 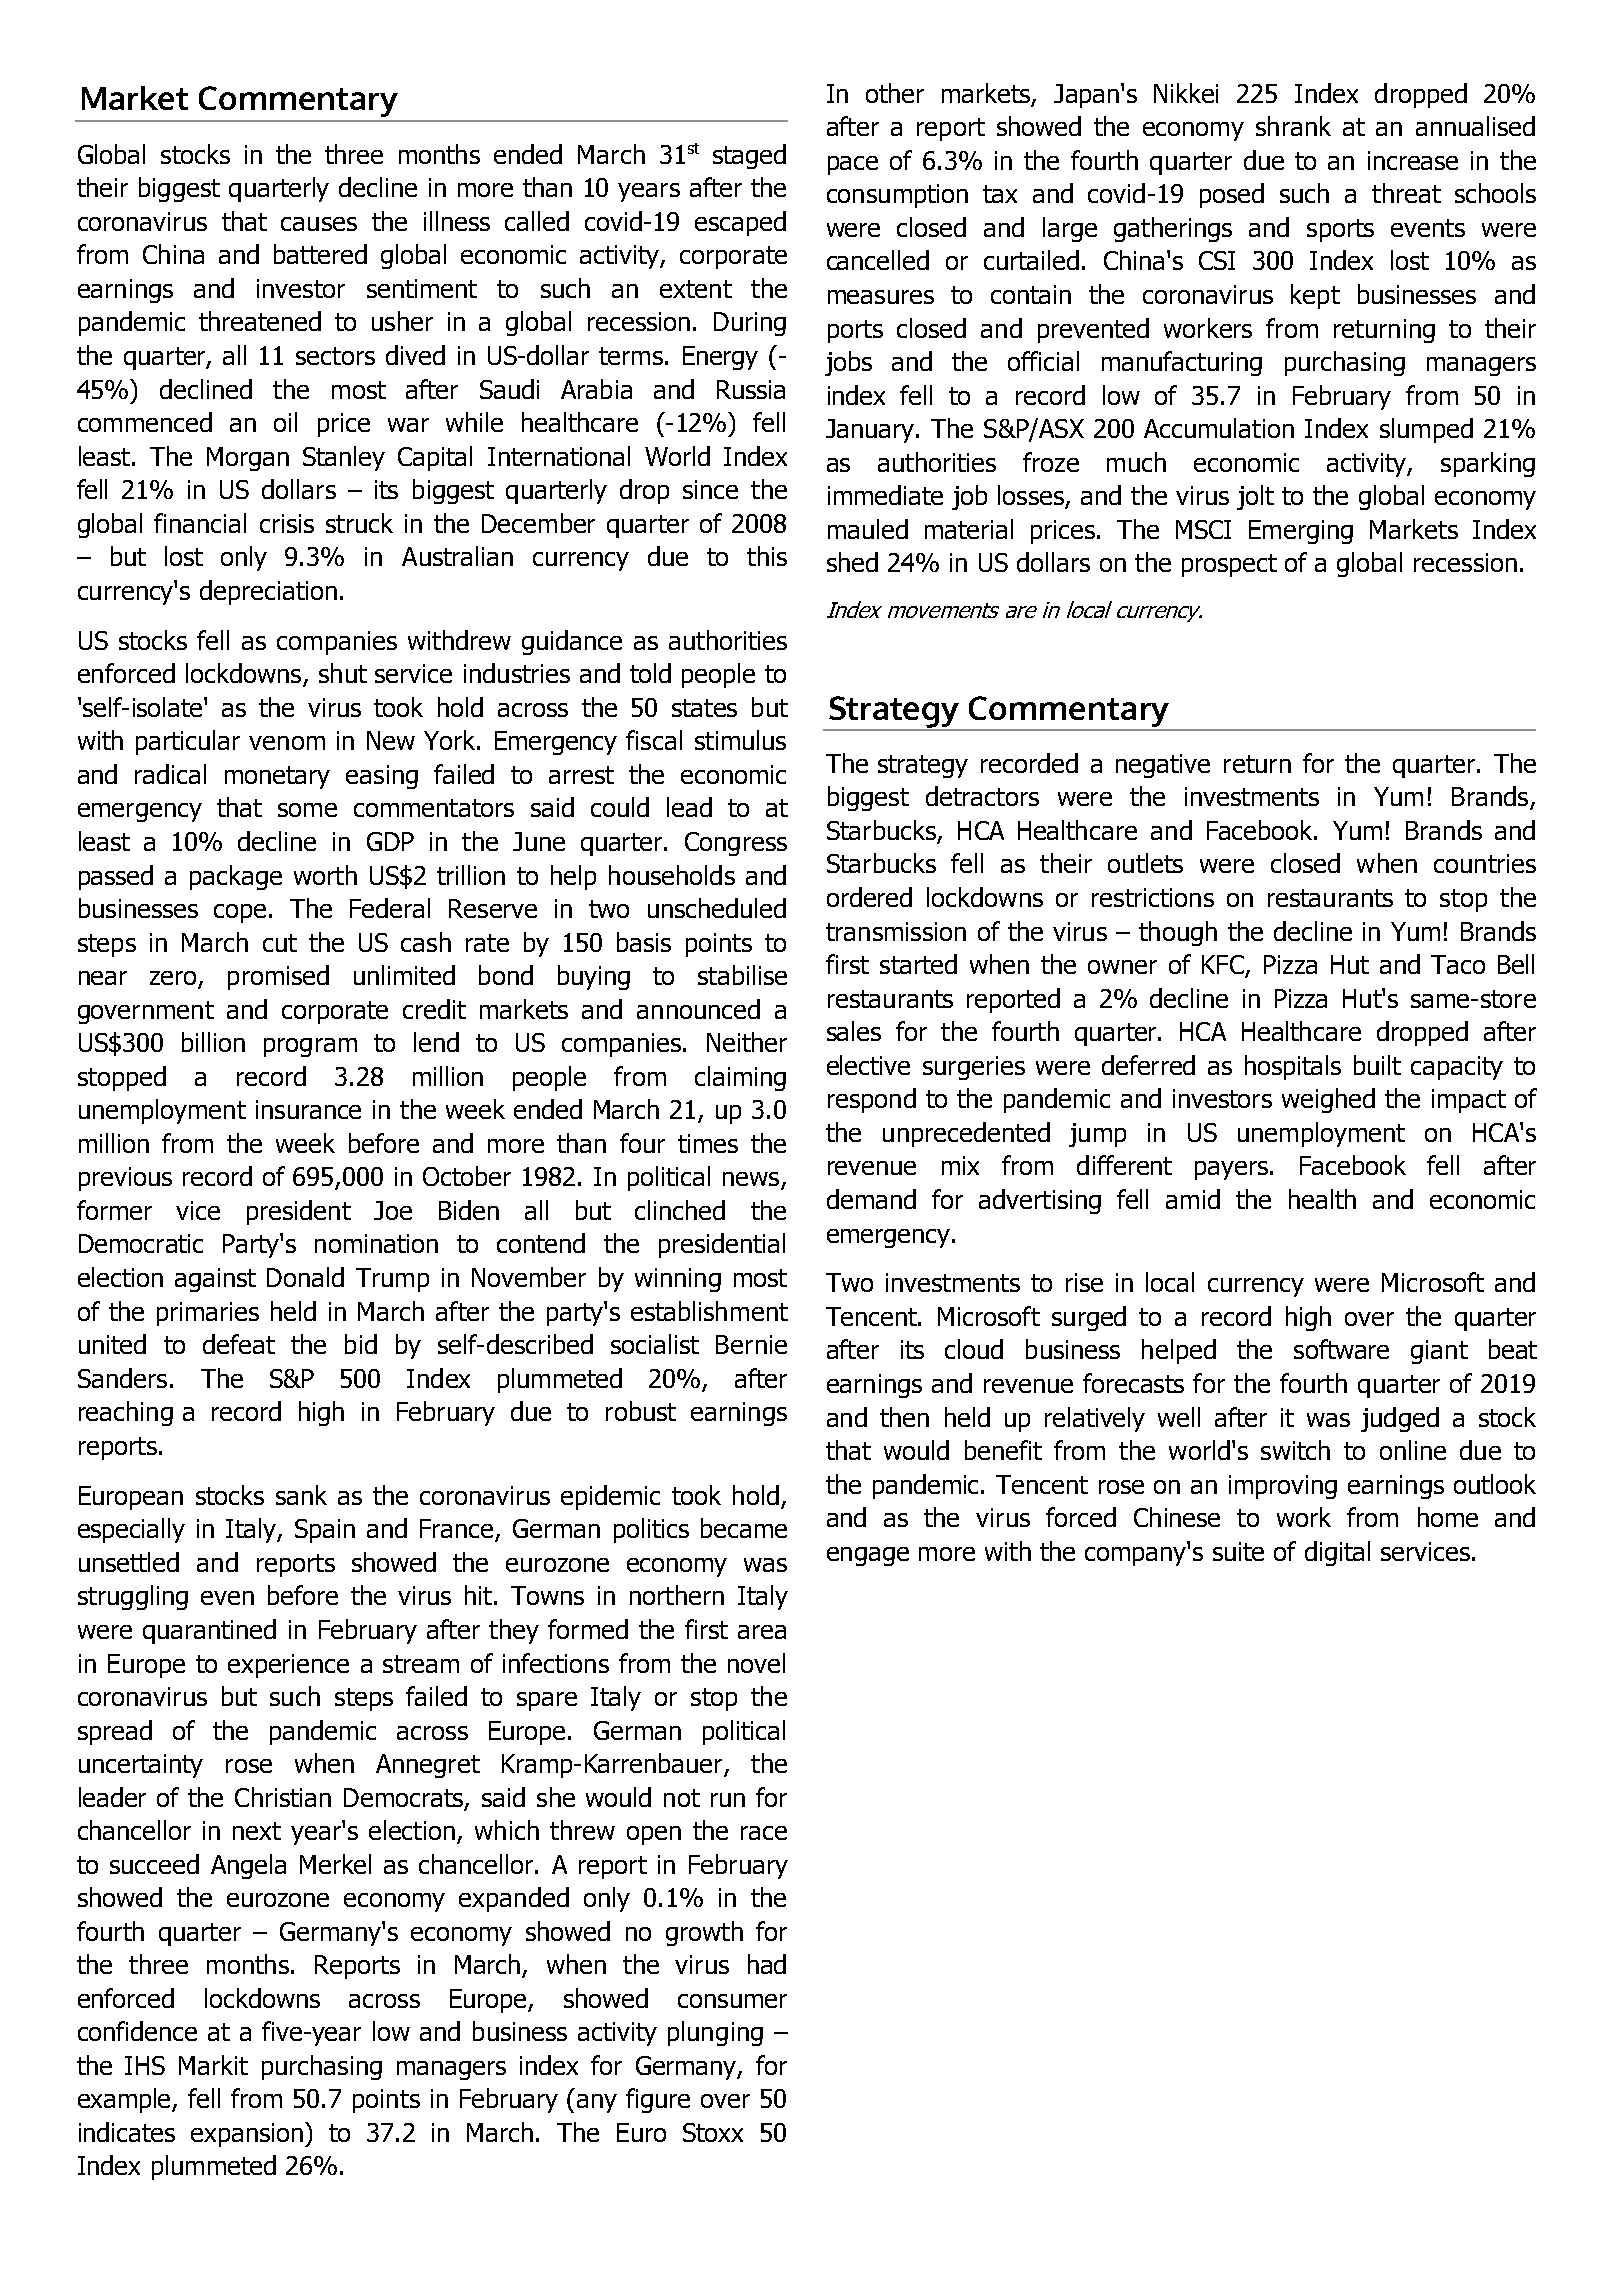 What do you see at coordinates (904, 1417) in the document?
I see `then` at bounding box center [904, 1417].
